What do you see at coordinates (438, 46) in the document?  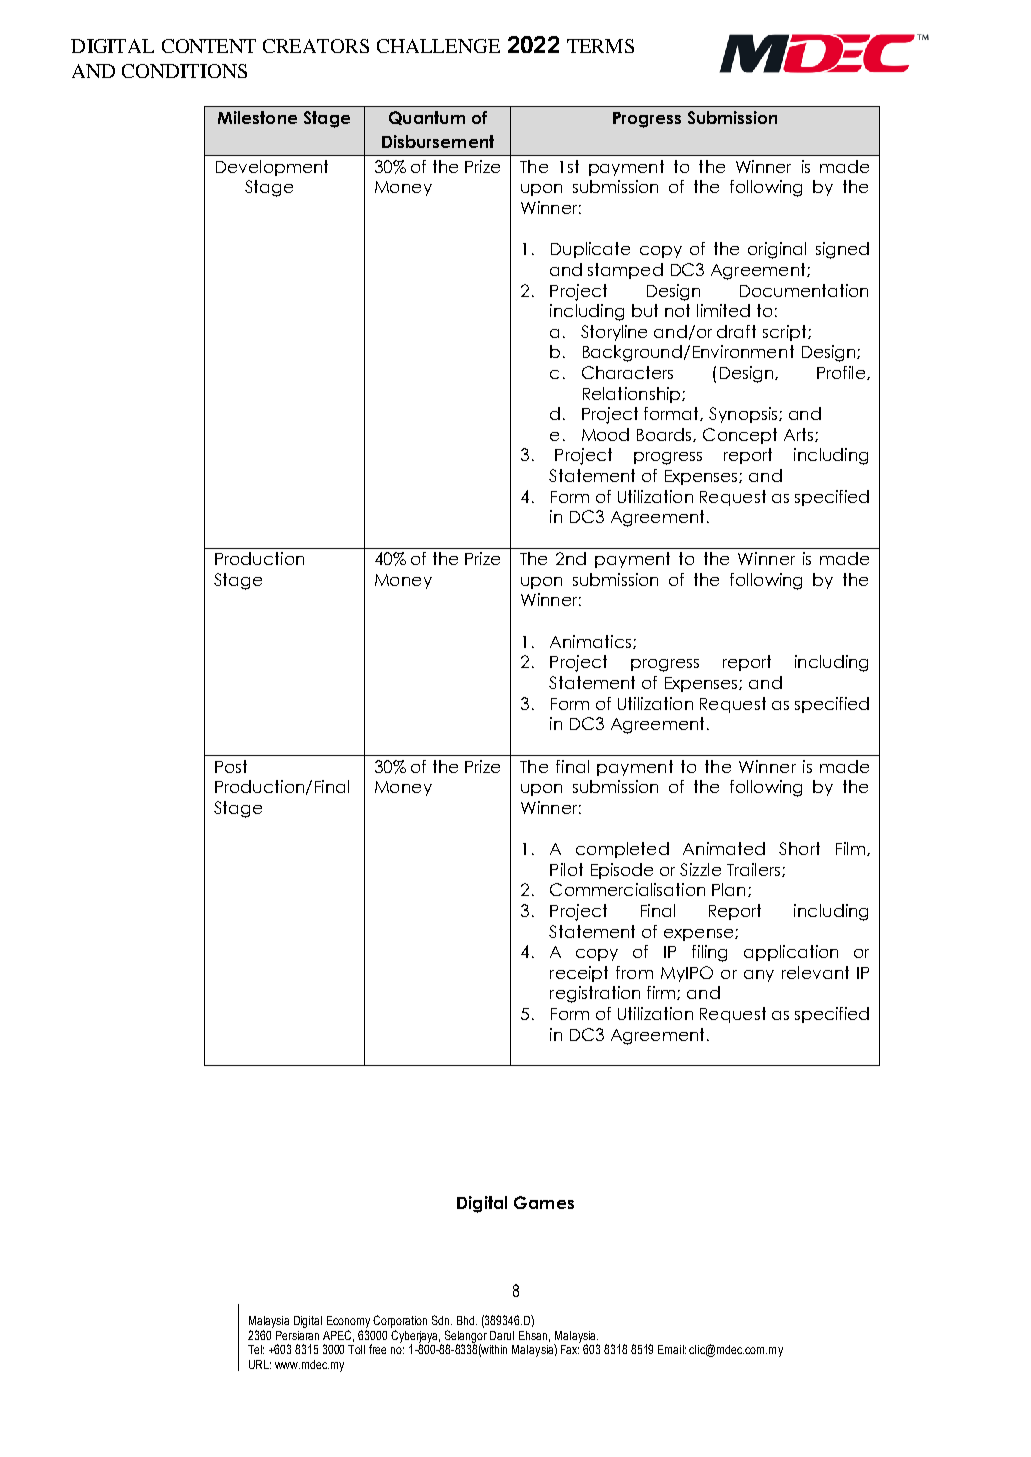 I see `CHALLENGE` at bounding box center [438, 46].
